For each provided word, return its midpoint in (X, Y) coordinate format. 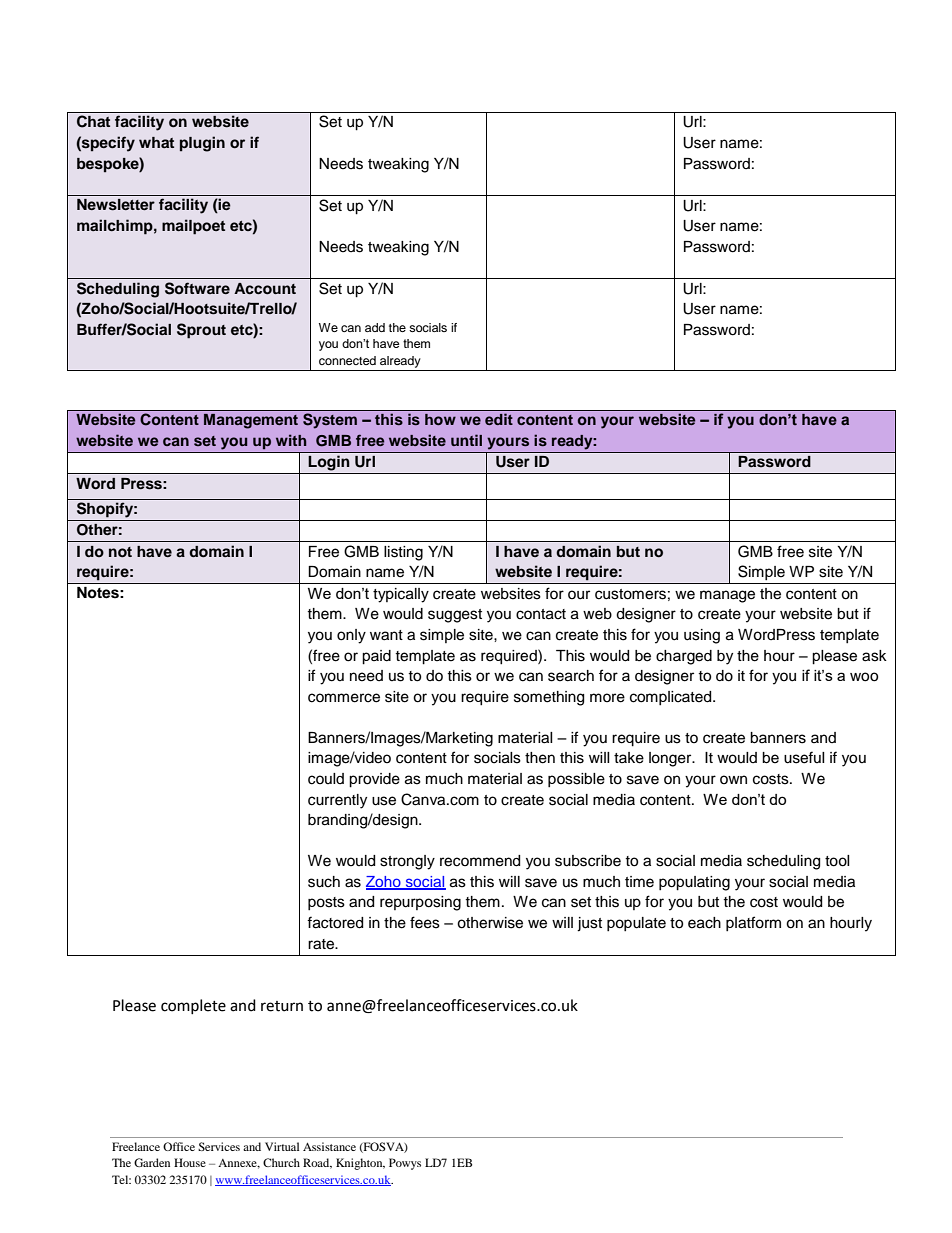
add (375, 327)
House (190, 1162)
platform (753, 923)
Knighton (360, 1164)
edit (499, 419)
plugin (202, 144)
